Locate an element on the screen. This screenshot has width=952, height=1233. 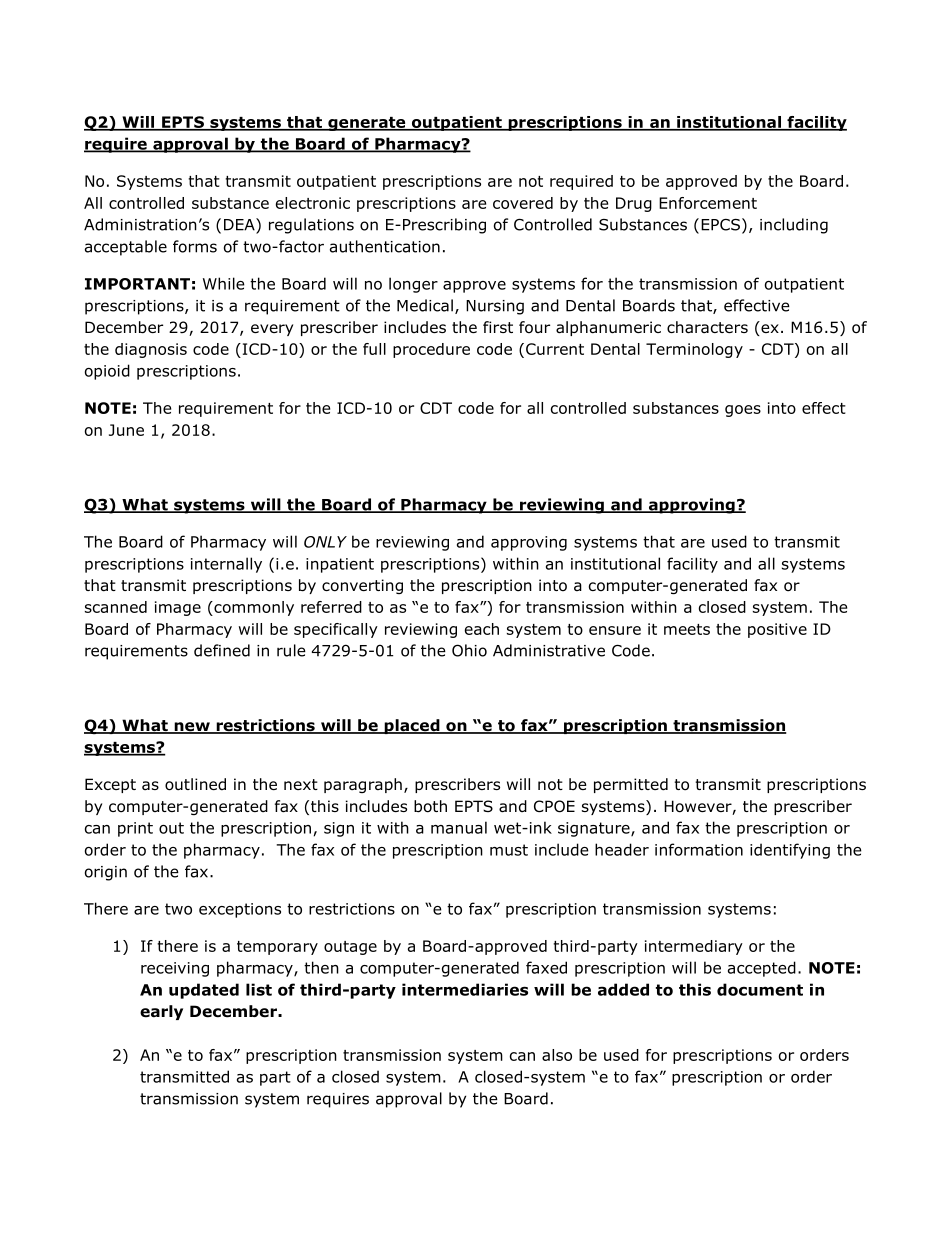
intermediaries is located at coordinates (465, 989).
